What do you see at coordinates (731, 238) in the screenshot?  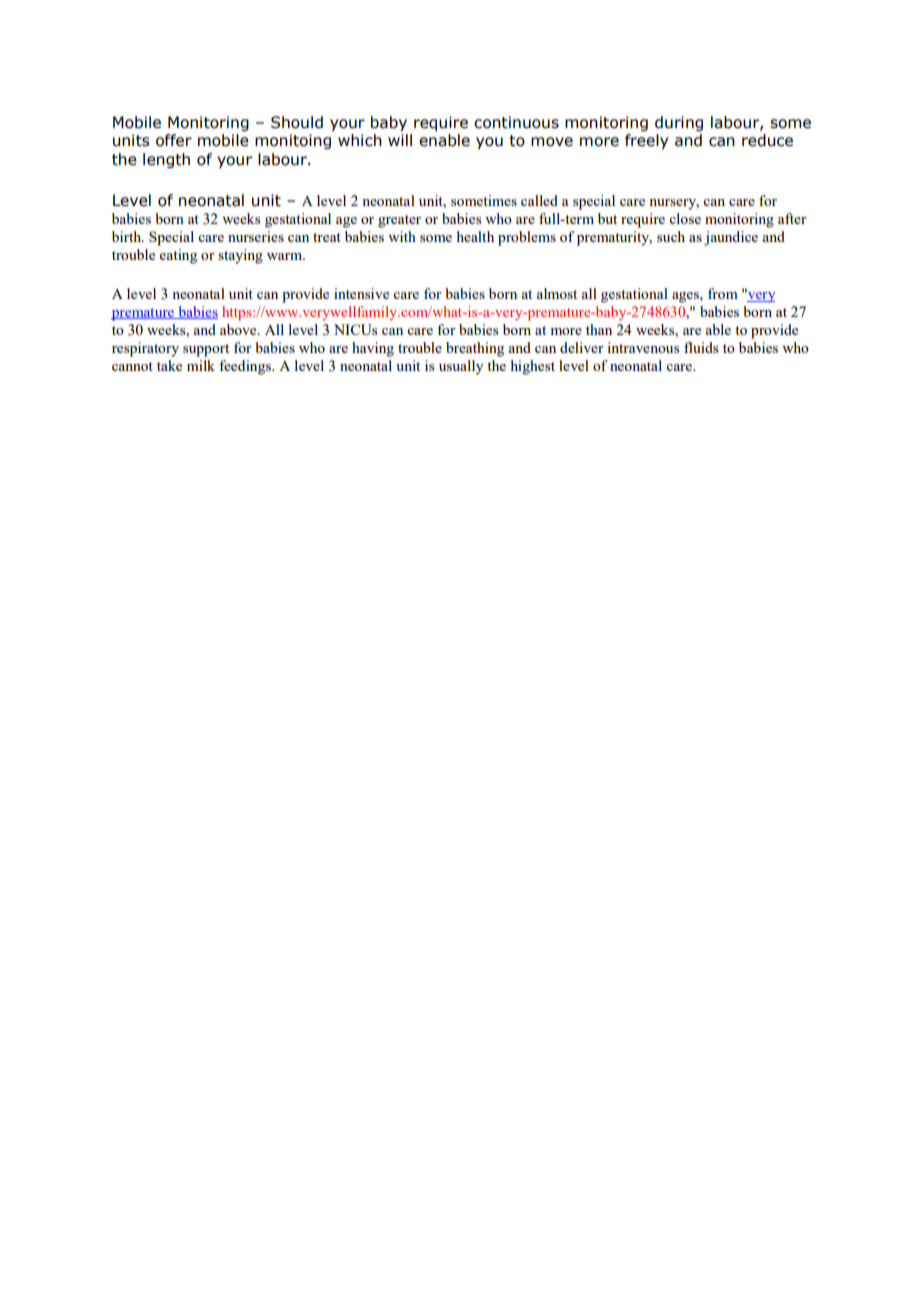 I see `jaundice` at bounding box center [731, 238].
